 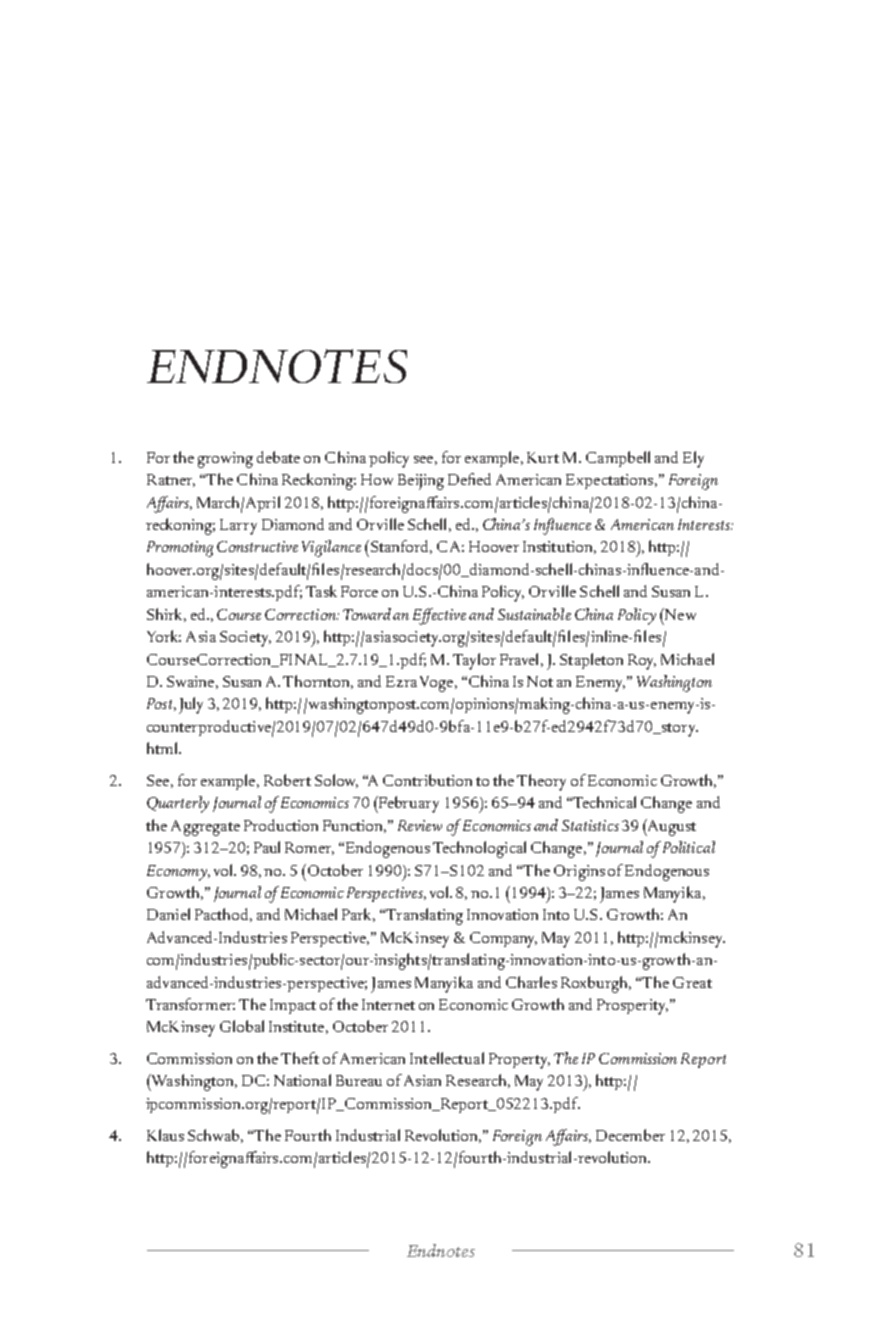 What do you see at coordinates (168, 914) in the image?
I see `Daniel` at bounding box center [168, 914].
